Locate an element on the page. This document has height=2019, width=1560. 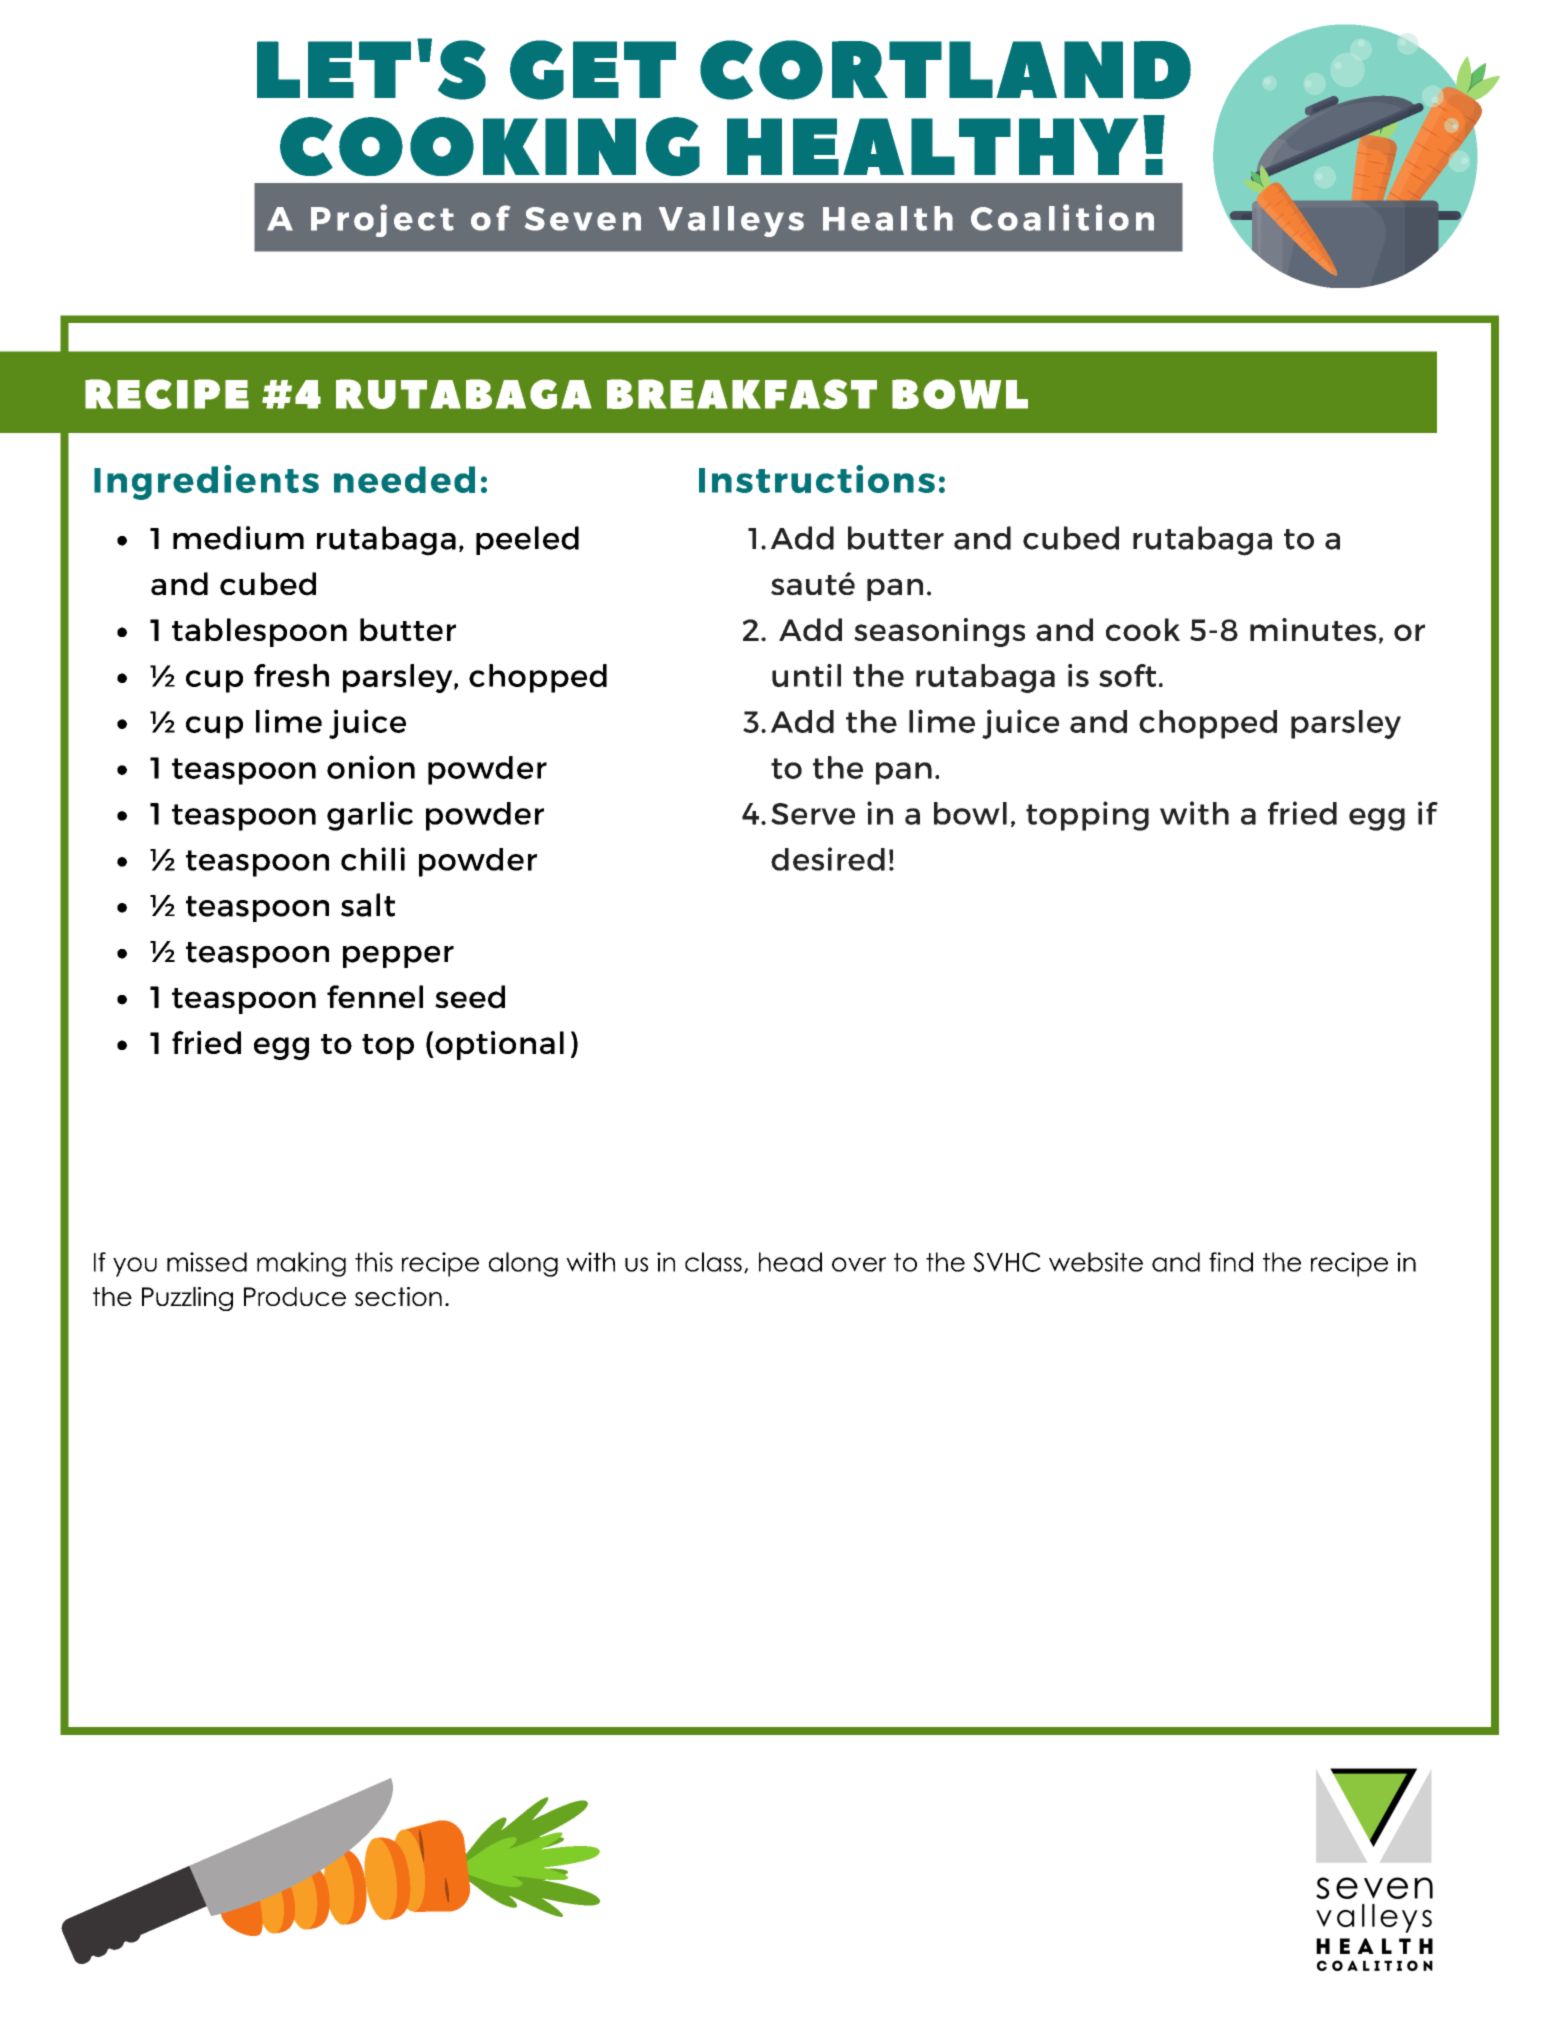
soft is located at coordinates (1127, 675).
